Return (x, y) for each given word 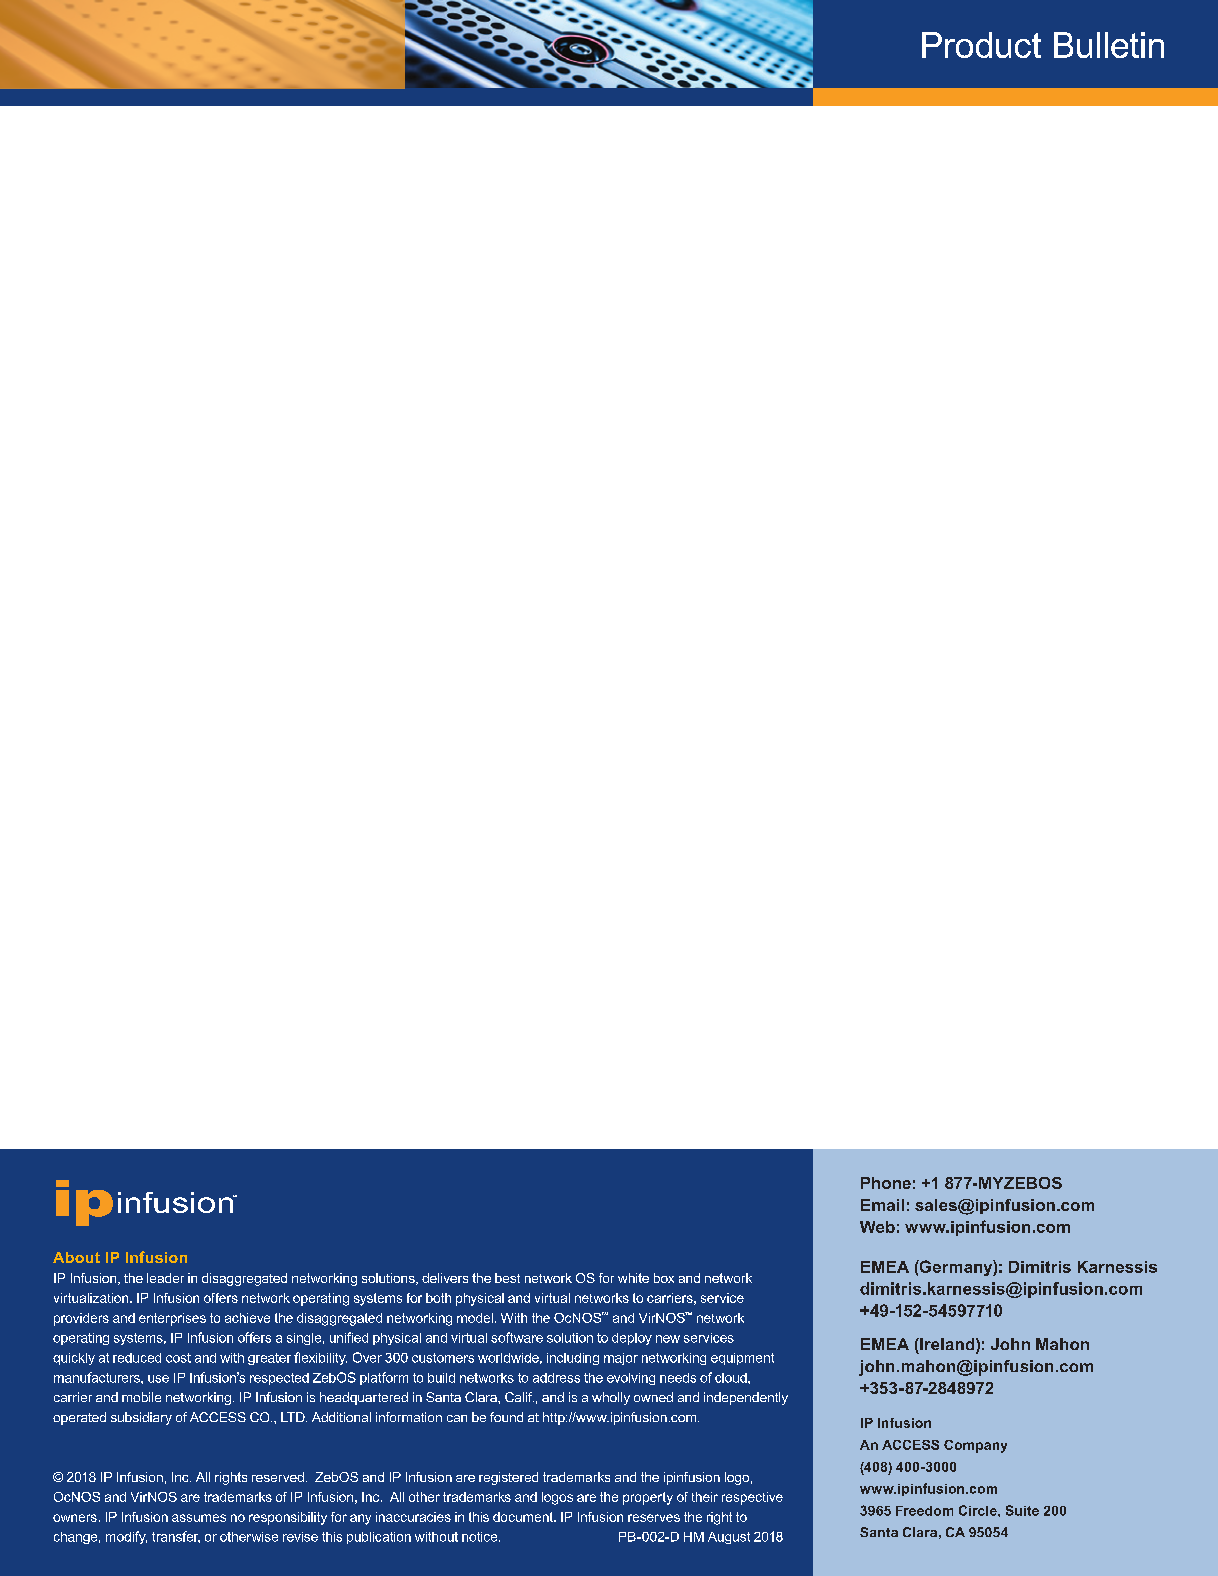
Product (981, 45)
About (76, 1257)
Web (877, 1227)
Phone (886, 1183)
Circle (979, 1510)
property (648, 1498)
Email (882, 1205)
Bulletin (1109, 45)
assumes (199, 1518)
